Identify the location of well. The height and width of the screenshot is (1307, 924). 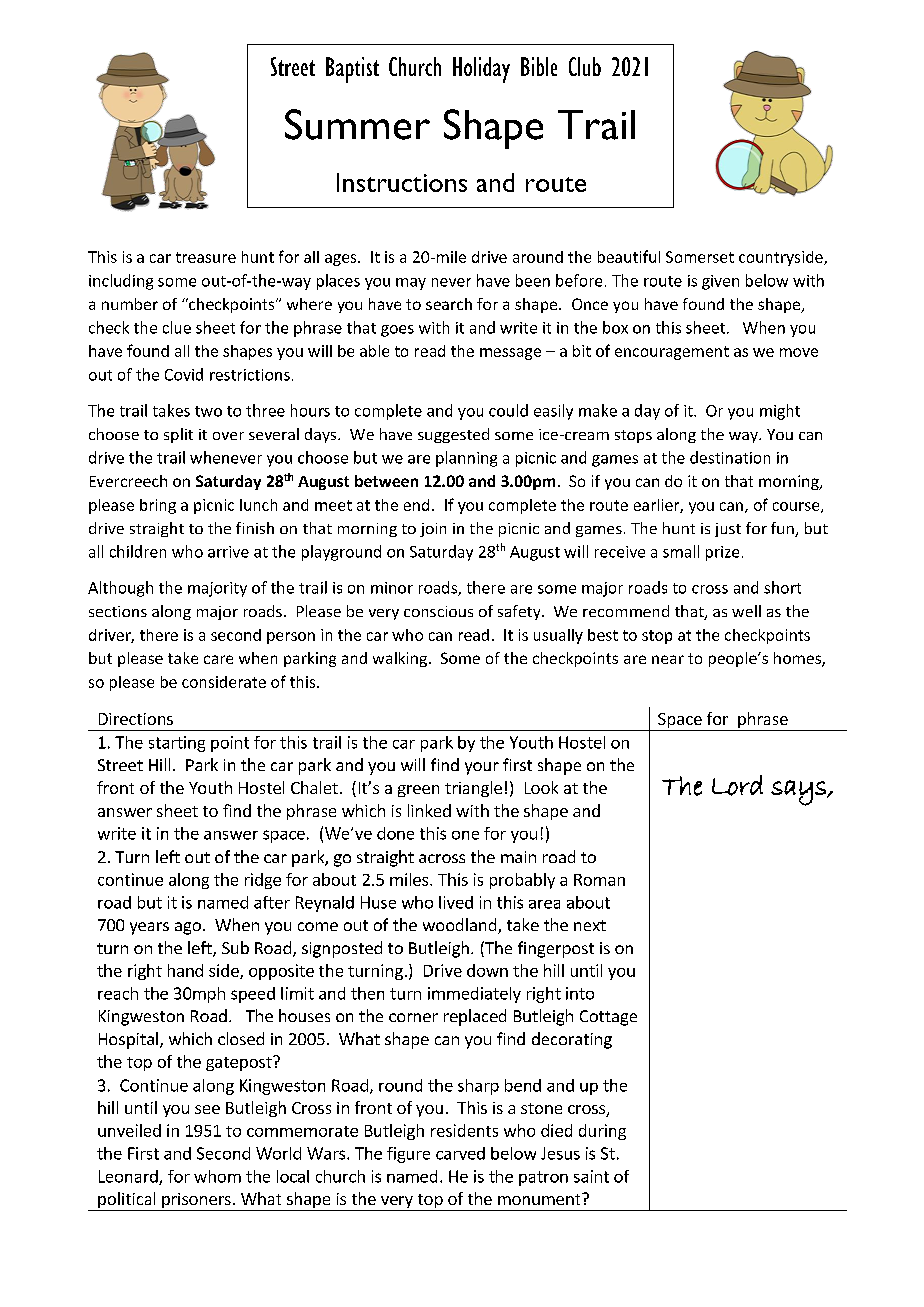
(746, 611).
